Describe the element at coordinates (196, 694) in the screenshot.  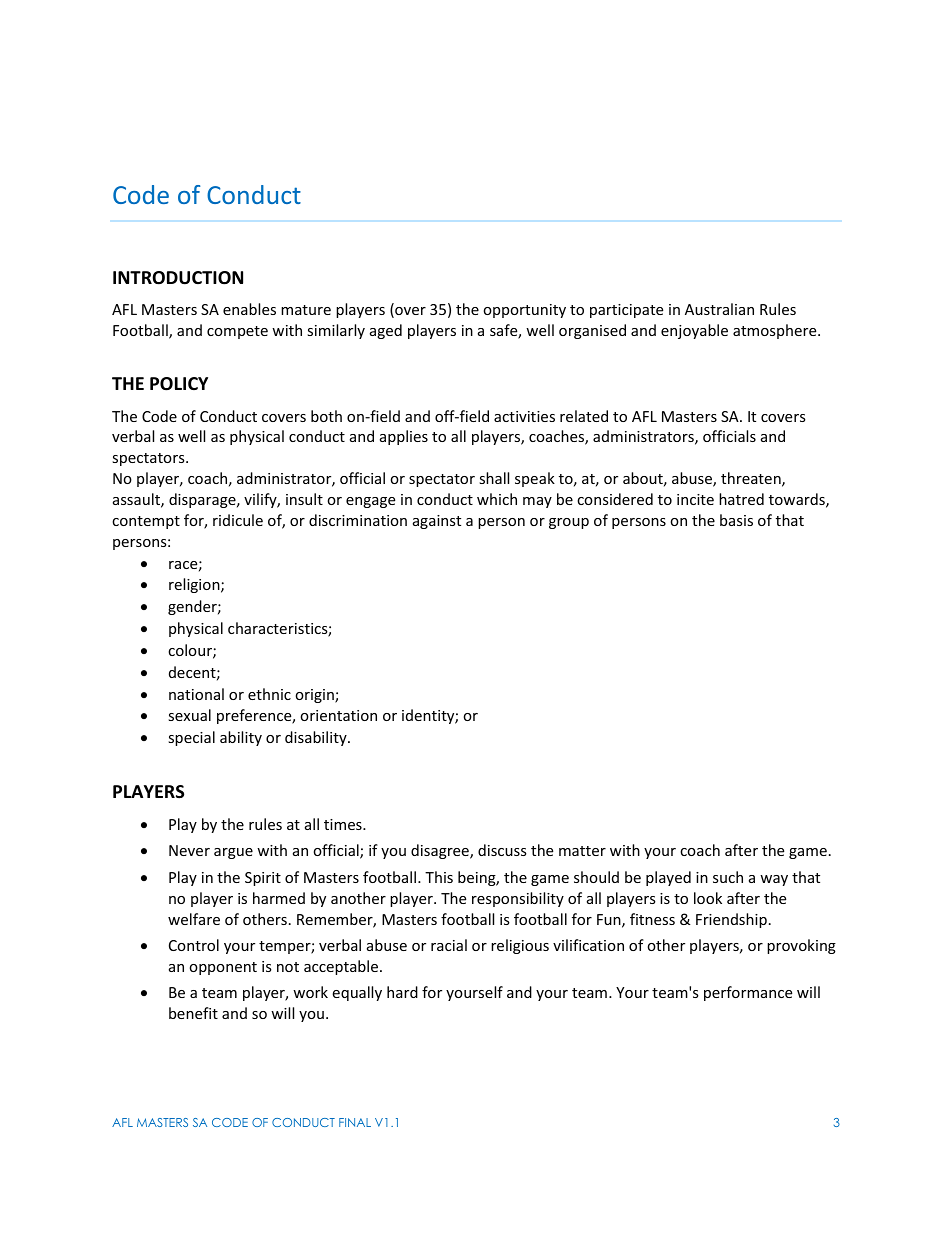
I see `national` at that location.
